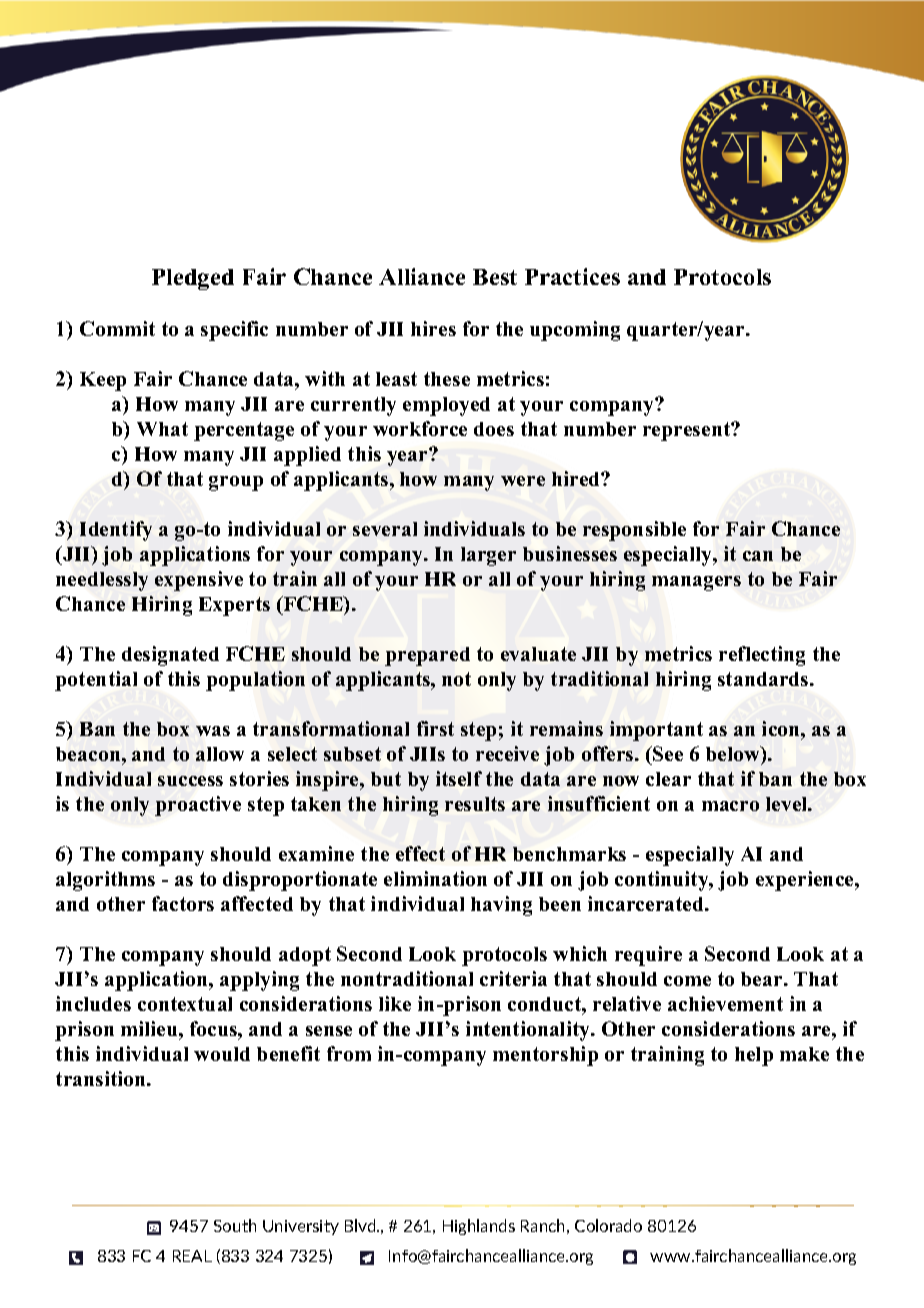 Image resolution: width=924 pixels, height=1308 pixels. Describe the element at coordinates (734, 753) in the page. I see `below` at that location.
